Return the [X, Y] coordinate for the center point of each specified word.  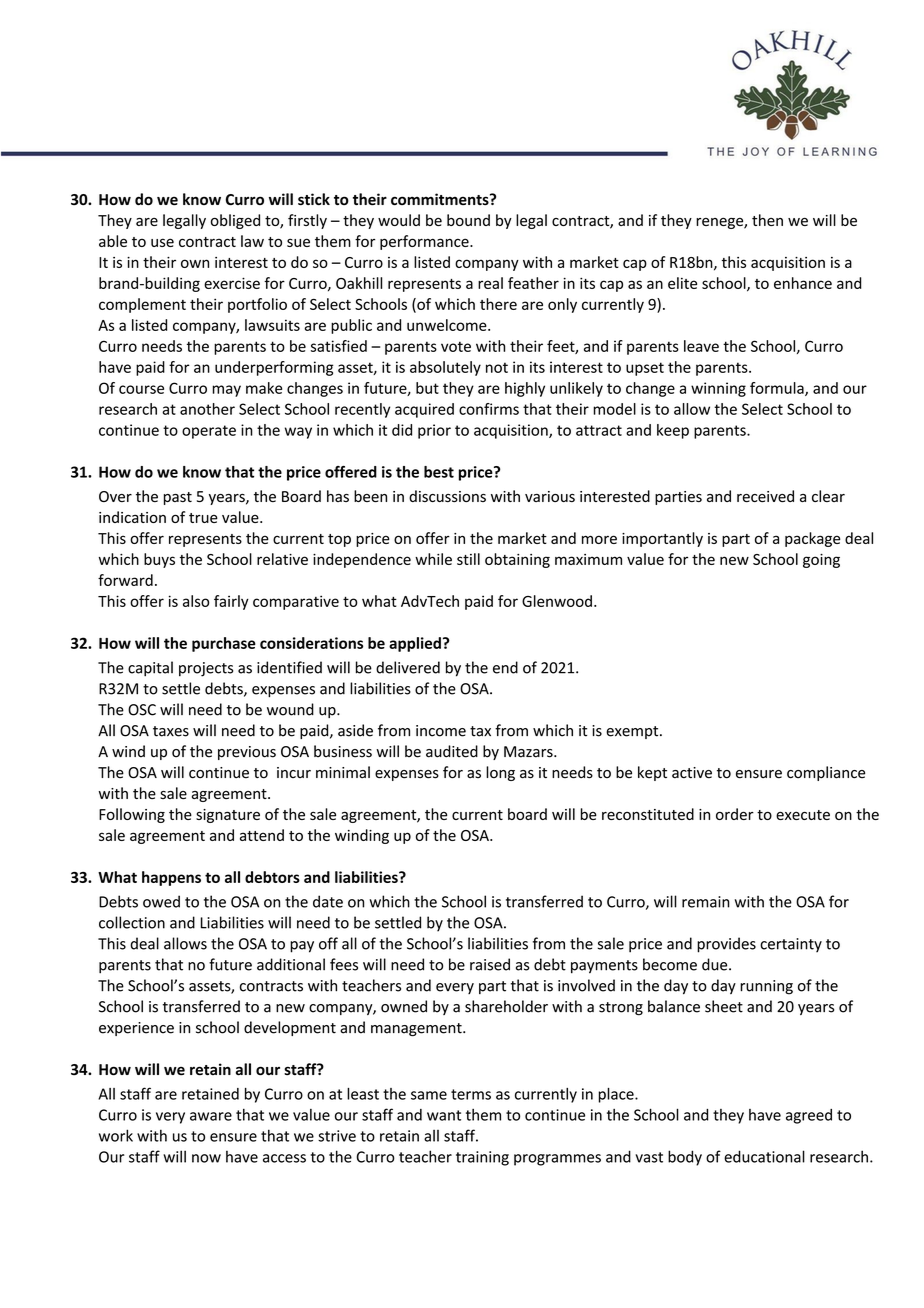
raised [490, 964]
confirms [489, 409]
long [500, 773]
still [468, 559]
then [767, 220]
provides [726, 945]
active [692, 773]
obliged [235, 221]
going [821, 561]
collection [132, 922]
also [196, 601]
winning [718, 389]
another [207, 409]
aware [211, 1116]
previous [247, 753]
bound [468, 220]
